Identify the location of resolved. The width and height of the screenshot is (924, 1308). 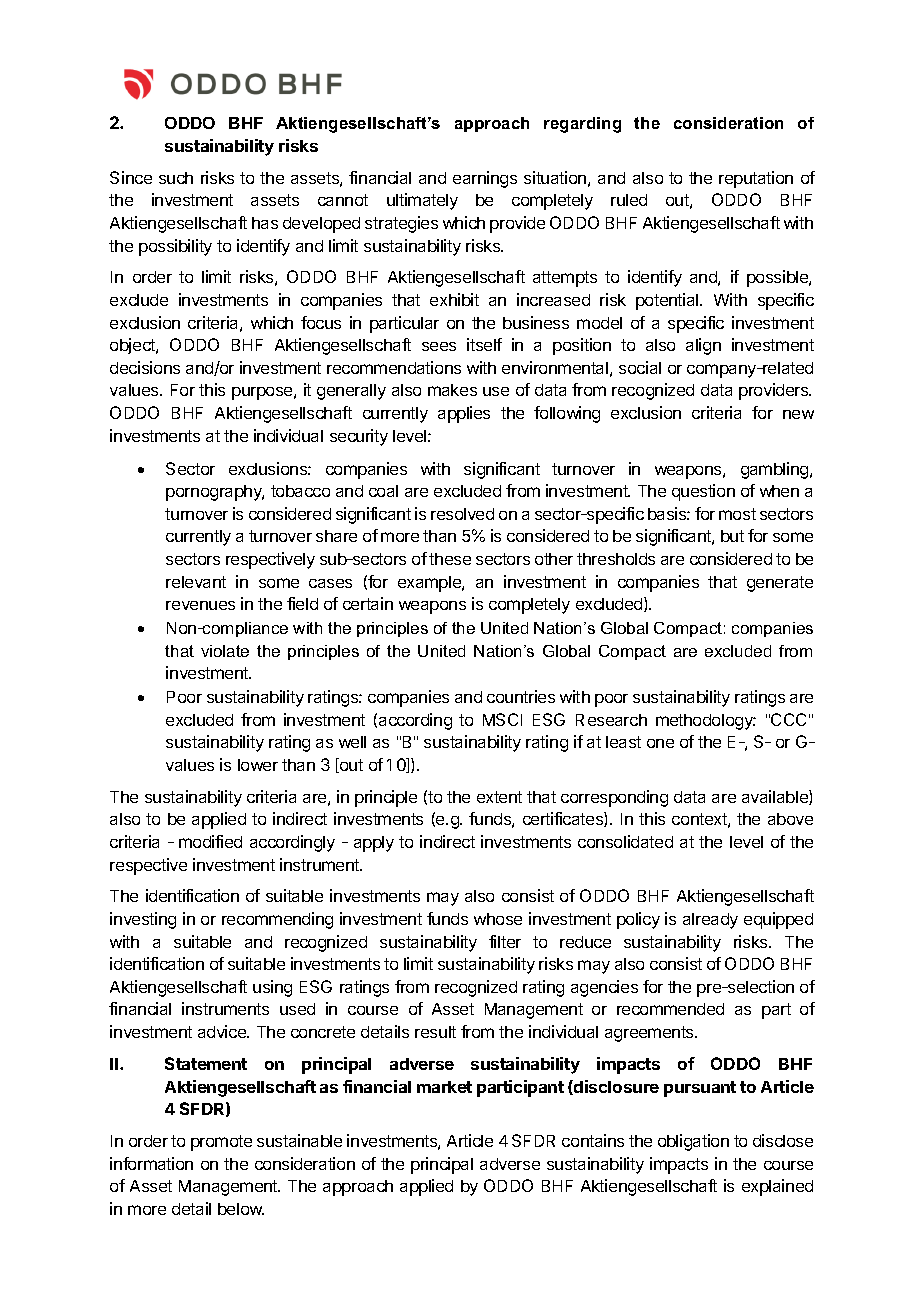
(462, 514).
